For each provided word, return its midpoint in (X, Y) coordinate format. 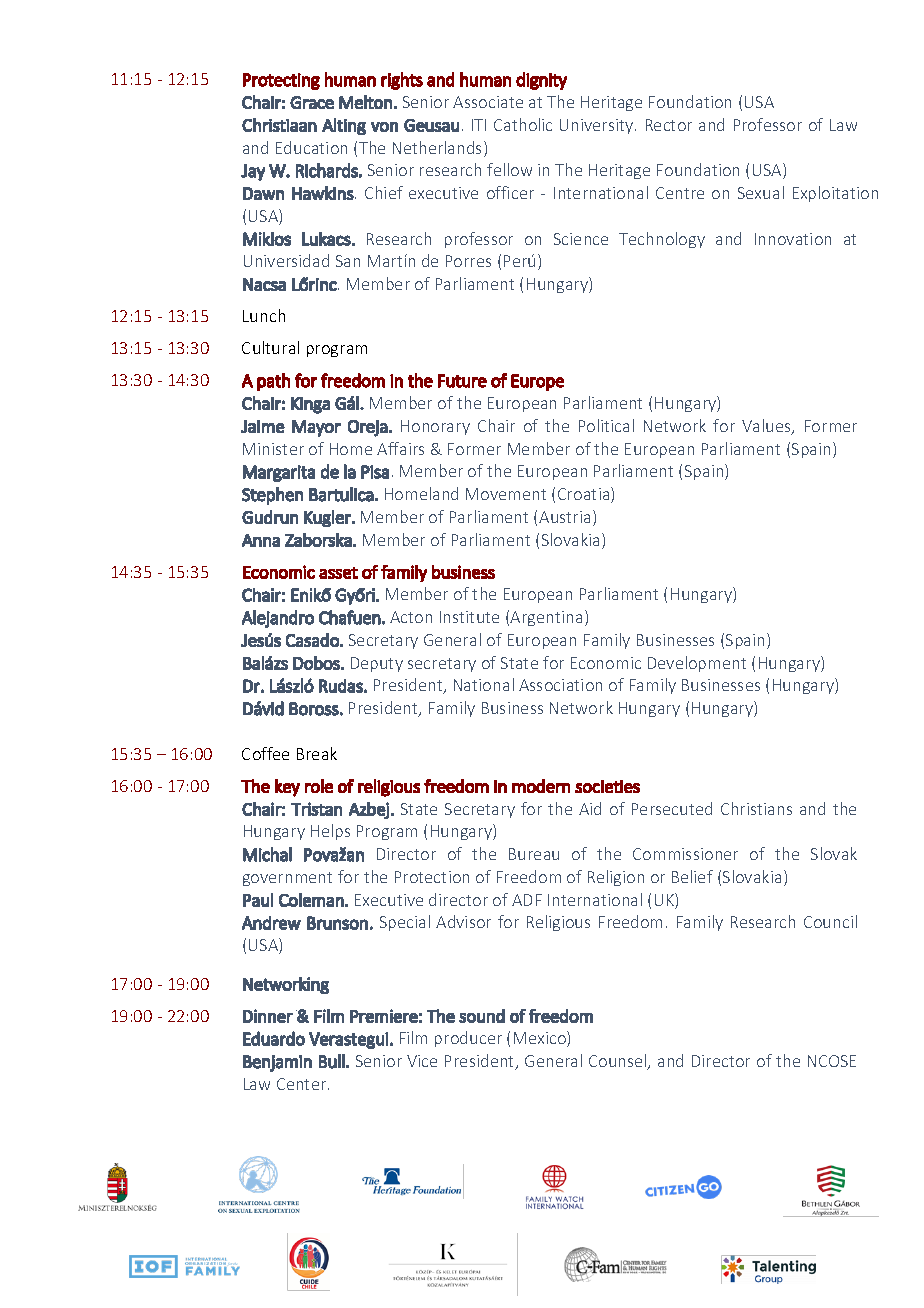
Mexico (541, 1039)
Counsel (619, 1062)
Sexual (761, 192)
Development (697, 664)
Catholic (523, 124)
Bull (332, 1061)
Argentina (546, 618)
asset (338, 573)
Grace (312, 102)
